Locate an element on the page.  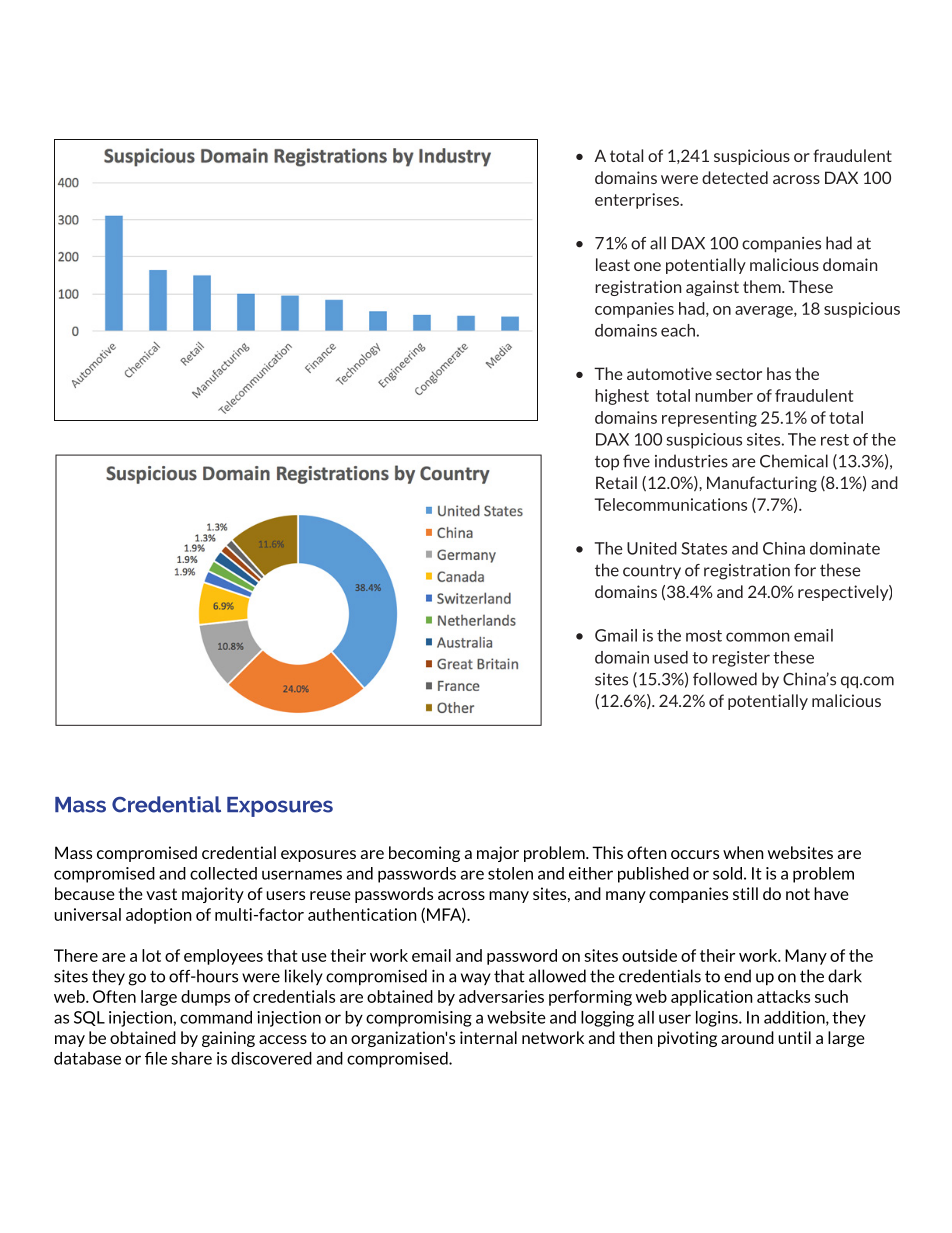
vast is located at coordinates (161, 894).
